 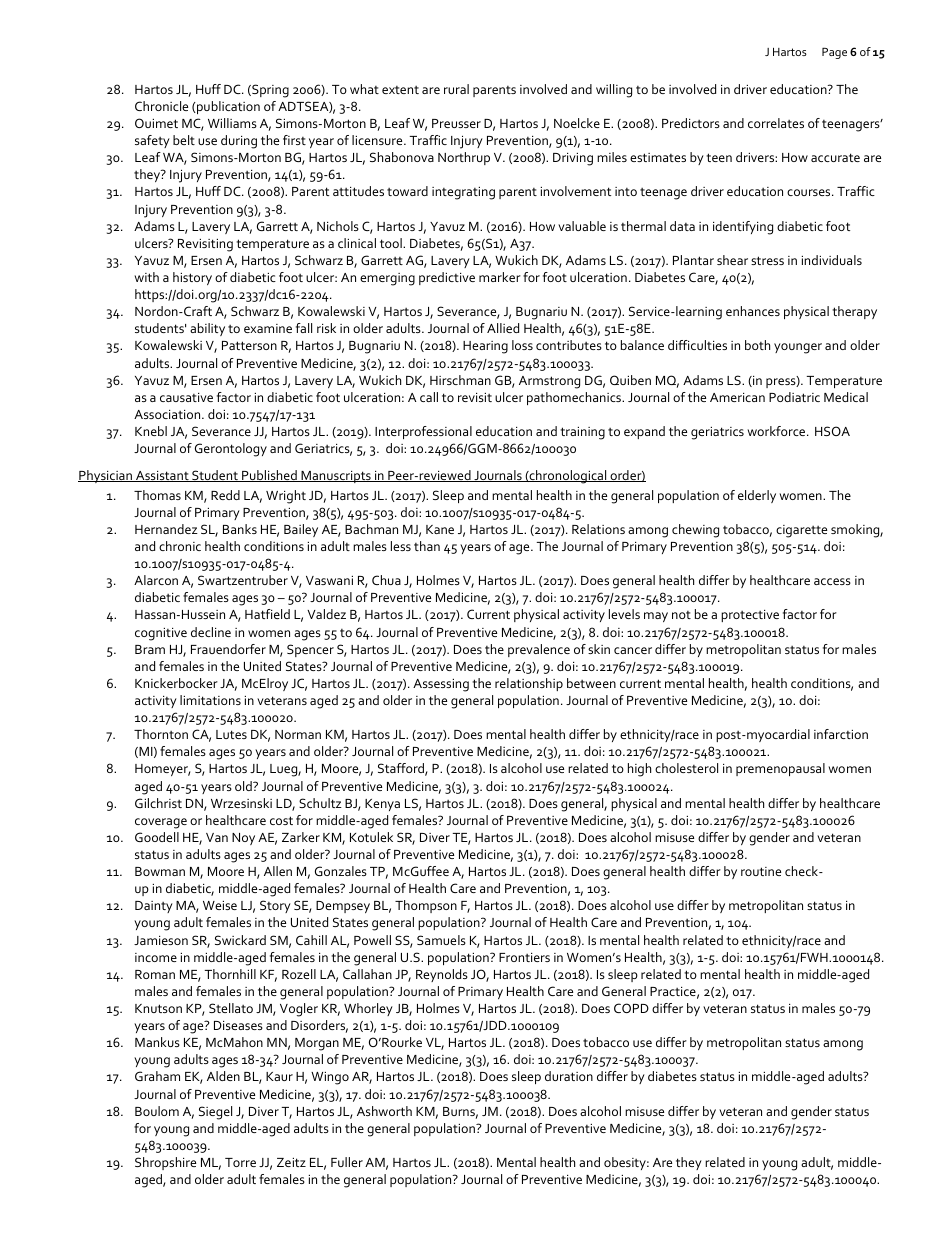 What do you see at coordinates (761, 871) in the page?
I see `routine` at bounding box center [761, 871].
